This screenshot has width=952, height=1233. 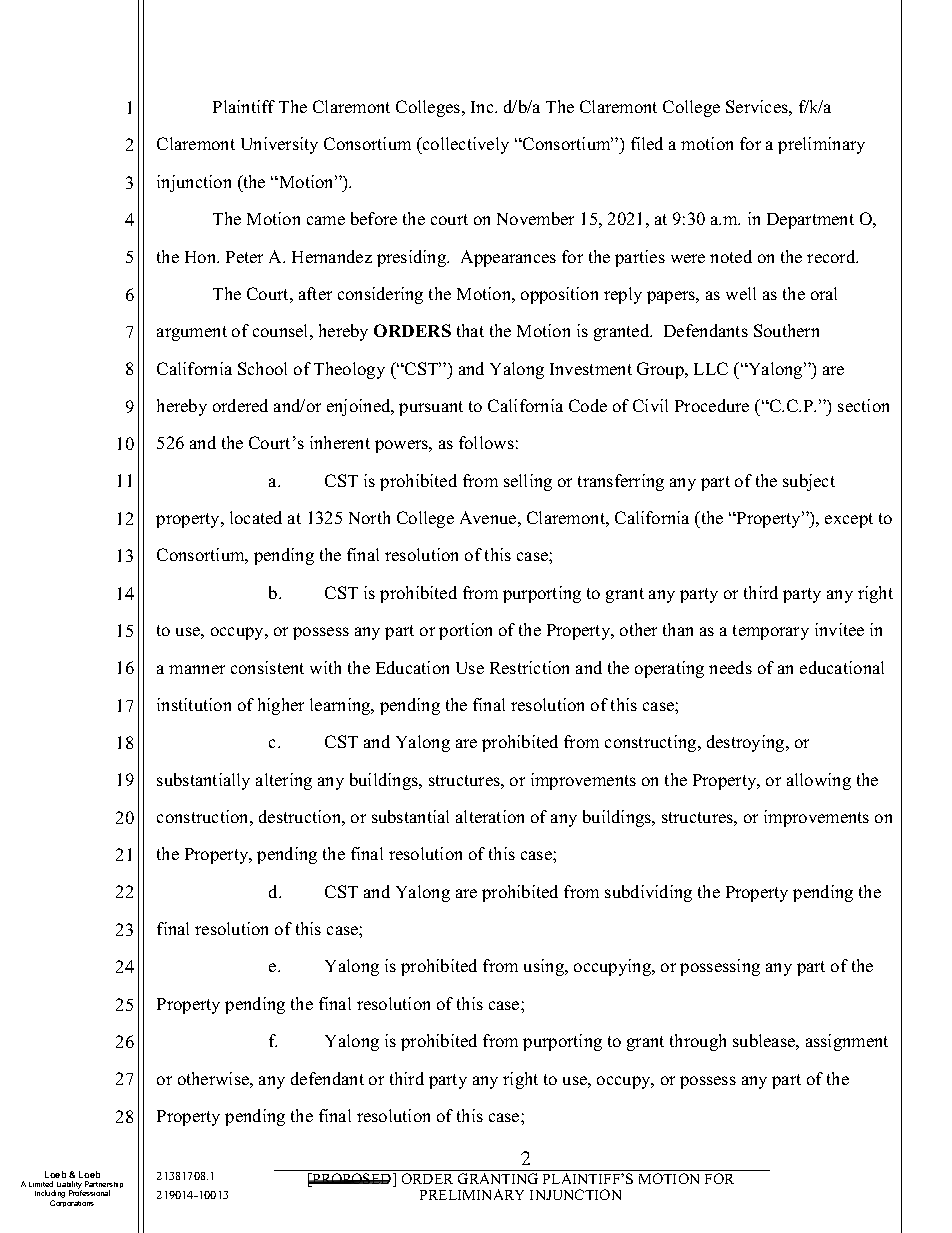 What do you see at coordinates (369, 517) in the screenshot?
I see `North` at bounding box center [369, 517].
